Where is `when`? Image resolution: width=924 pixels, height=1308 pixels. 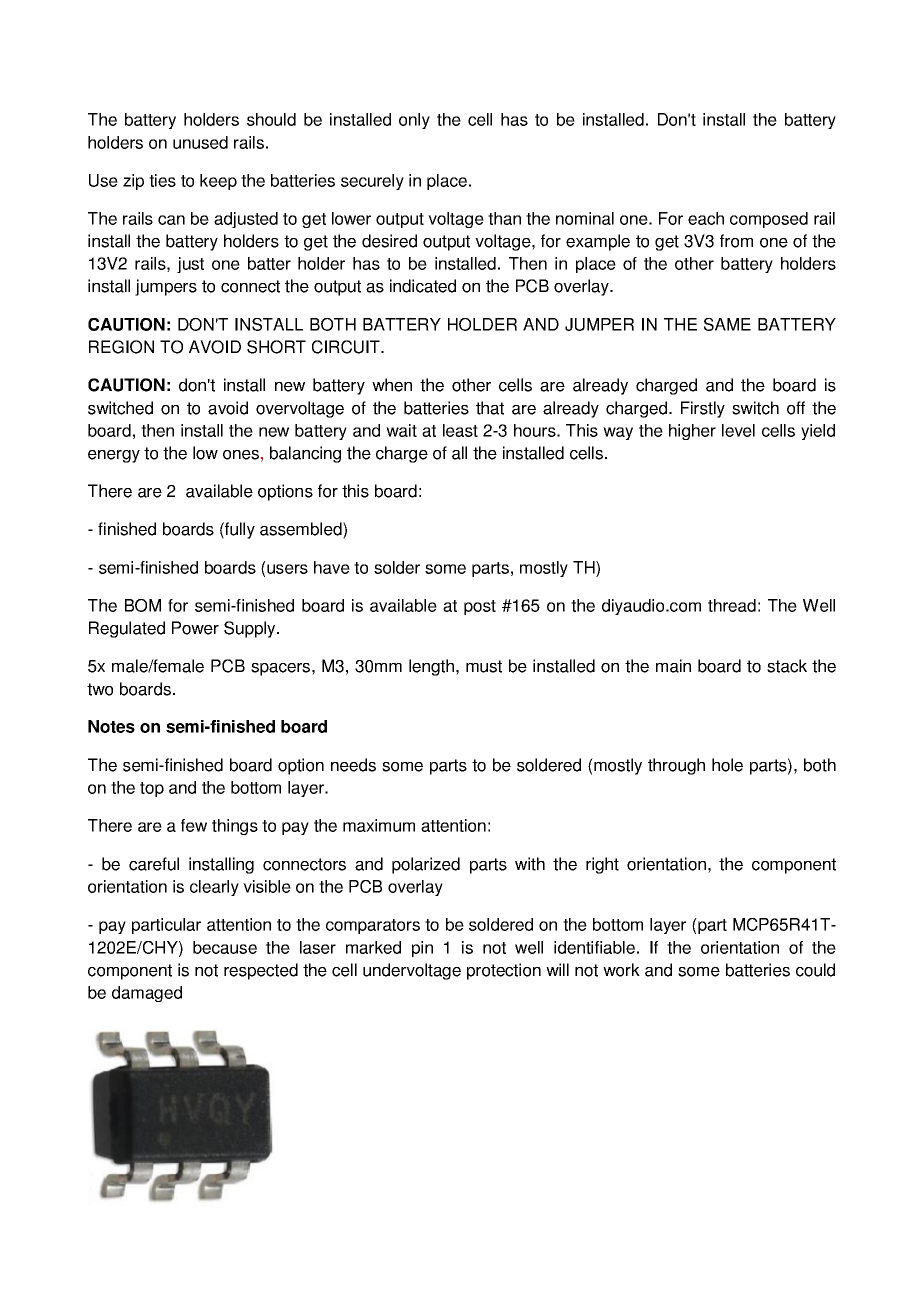 when is located at coordinates (392, 385).
